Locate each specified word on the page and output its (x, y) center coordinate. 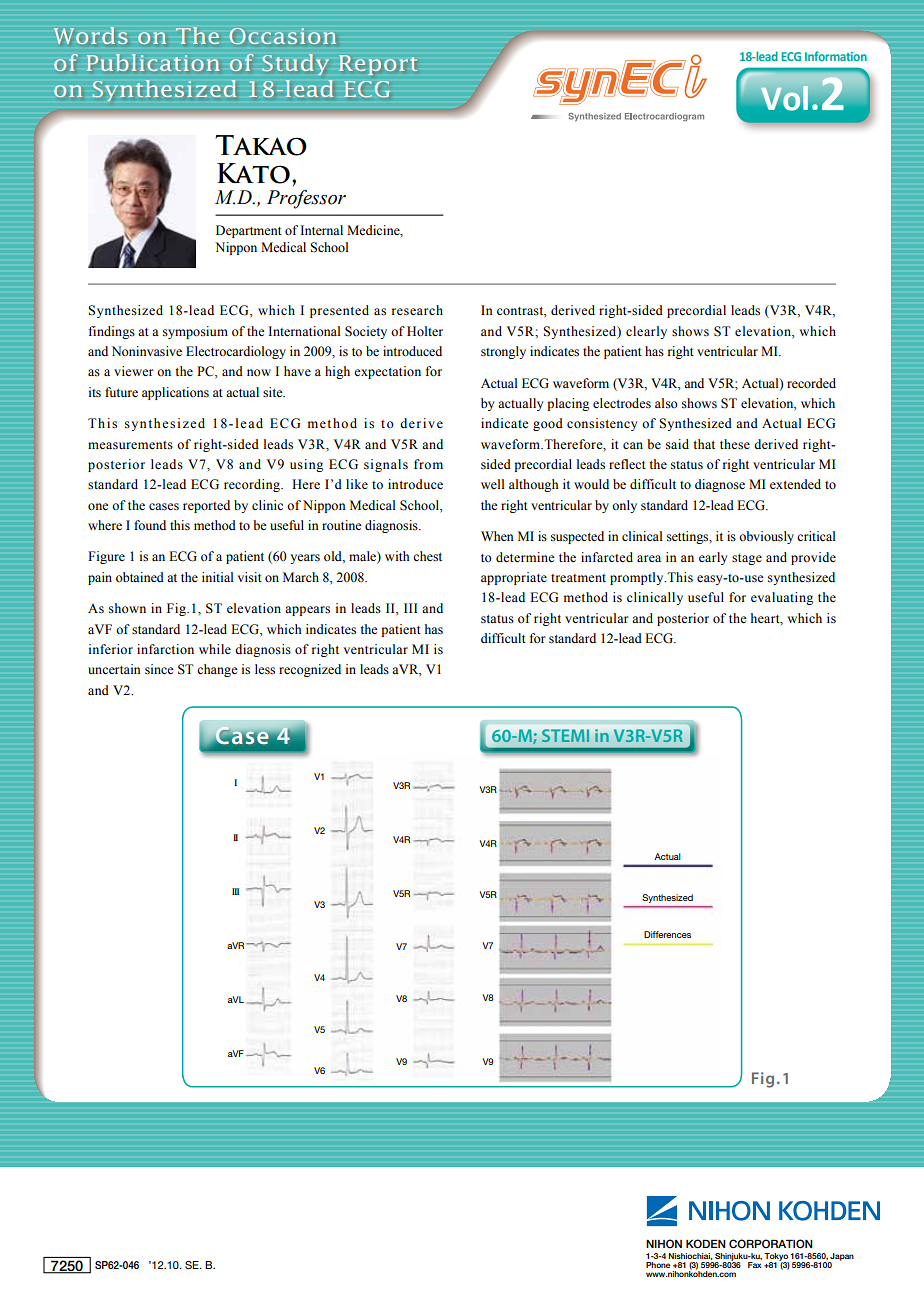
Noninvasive (147, 351)
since (159, 669)
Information (836, 56)
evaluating (782, 598)
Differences (667, 934)
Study (295, 64)
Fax (755, 1265)
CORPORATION (771, 1244)
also (666, 403)
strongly (503, 352)
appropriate (514, 578)
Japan (841, 1258)
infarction (165, 649)
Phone (658, 1265)
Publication (153, 62)
